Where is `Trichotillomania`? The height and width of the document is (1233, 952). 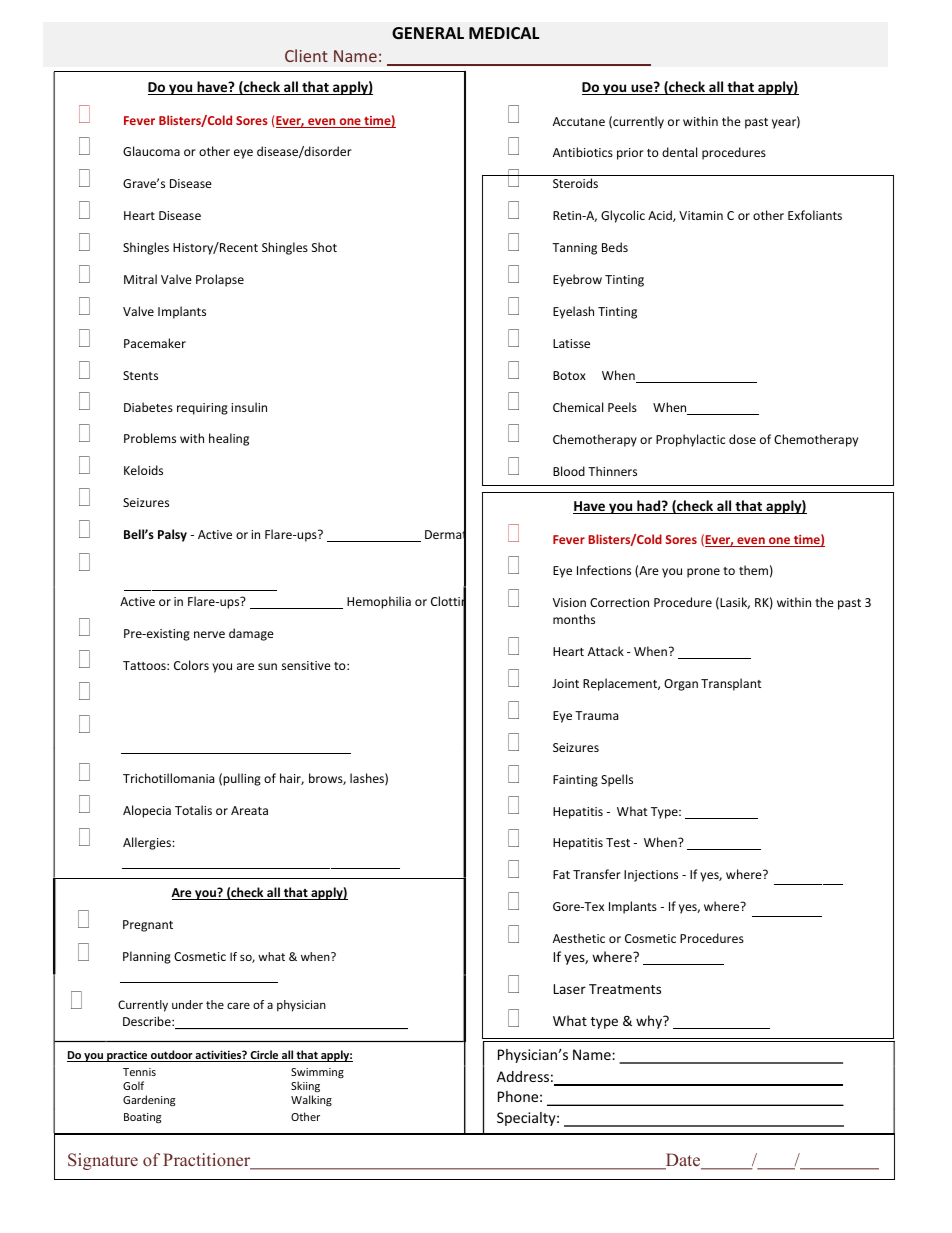 Trichotillomania is located at coordinates (168, 778).
